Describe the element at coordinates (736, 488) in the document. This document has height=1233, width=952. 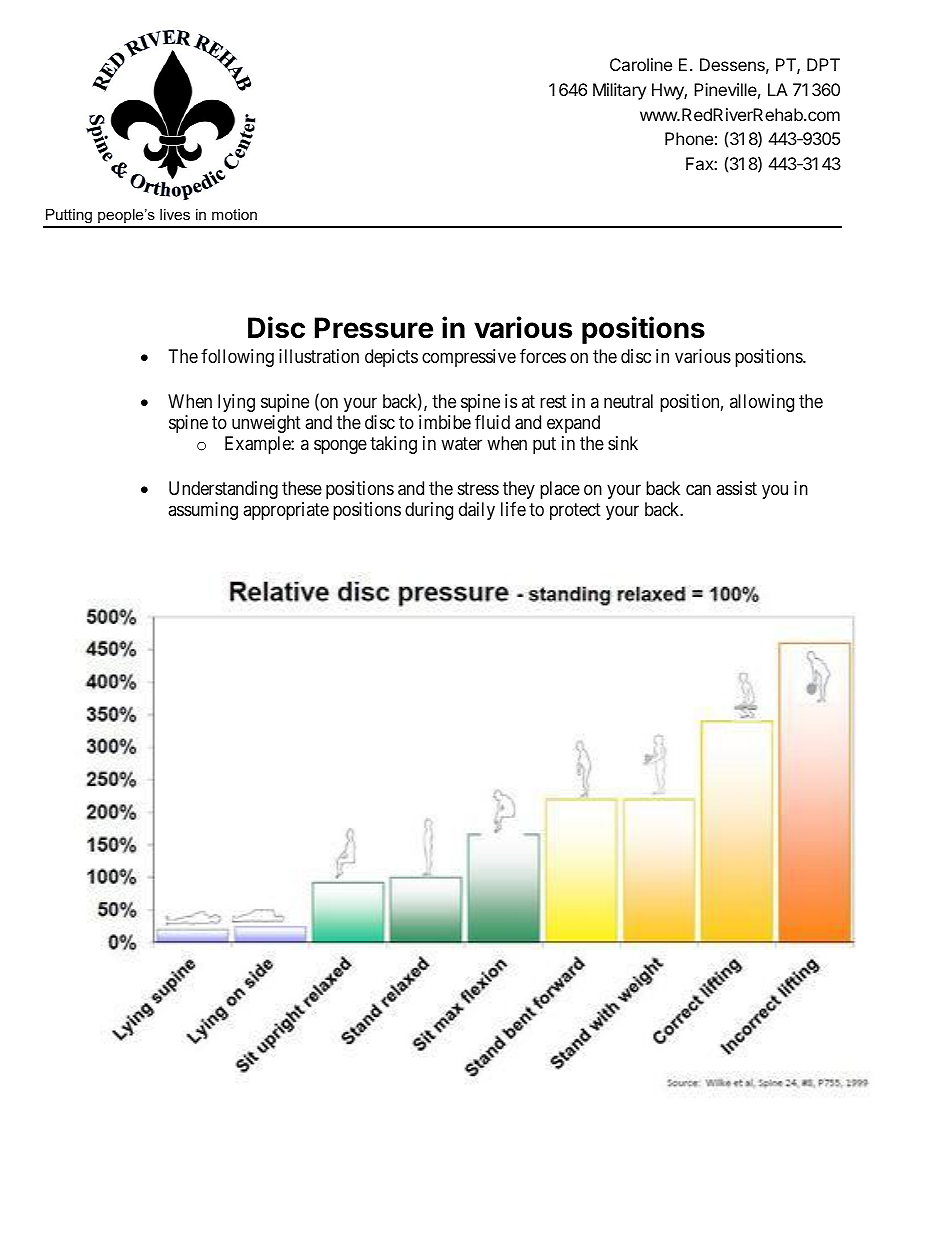
I see `assist` at that location.
